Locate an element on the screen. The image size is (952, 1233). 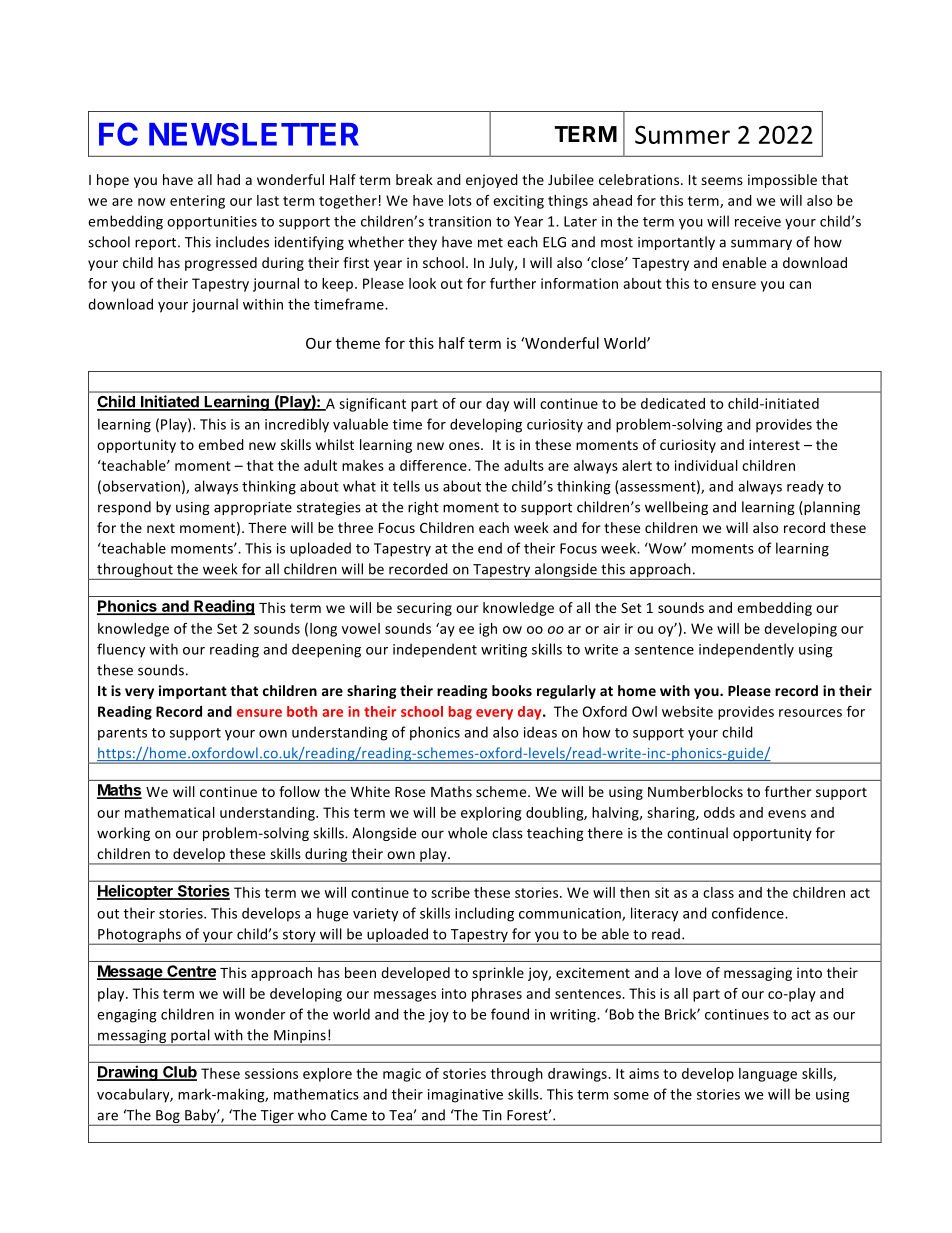
exploring is located at coordinates (491, 814).
